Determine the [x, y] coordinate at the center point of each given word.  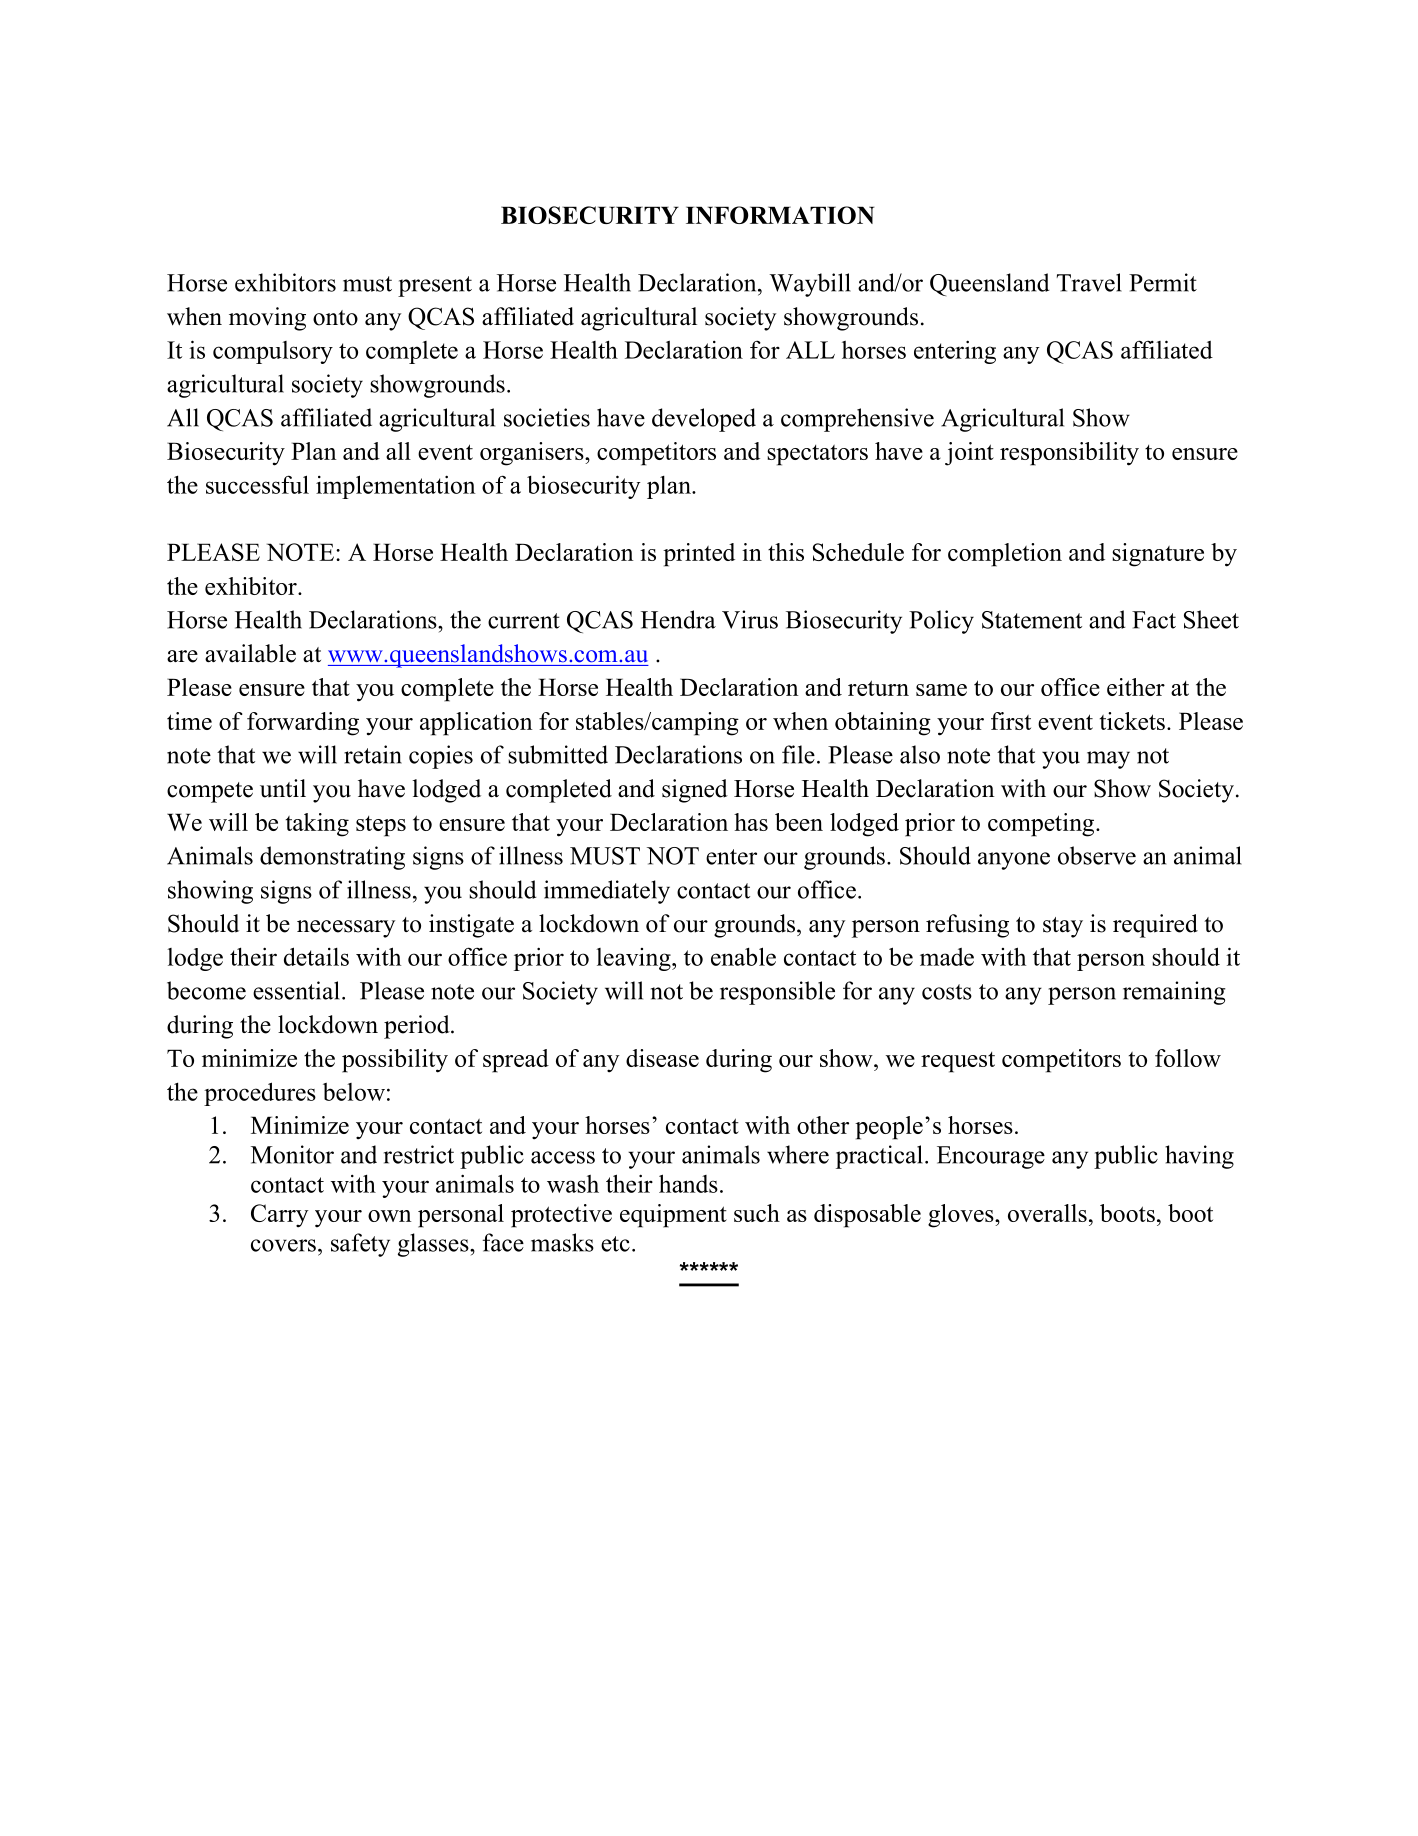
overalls [1047, 1213]
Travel [1089, 282]
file [798, 754]
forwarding [303, 724]
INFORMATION [780, 215]
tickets [1132, 721]
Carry [280, 1216]
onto [335, 318]
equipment [673, 1216]
